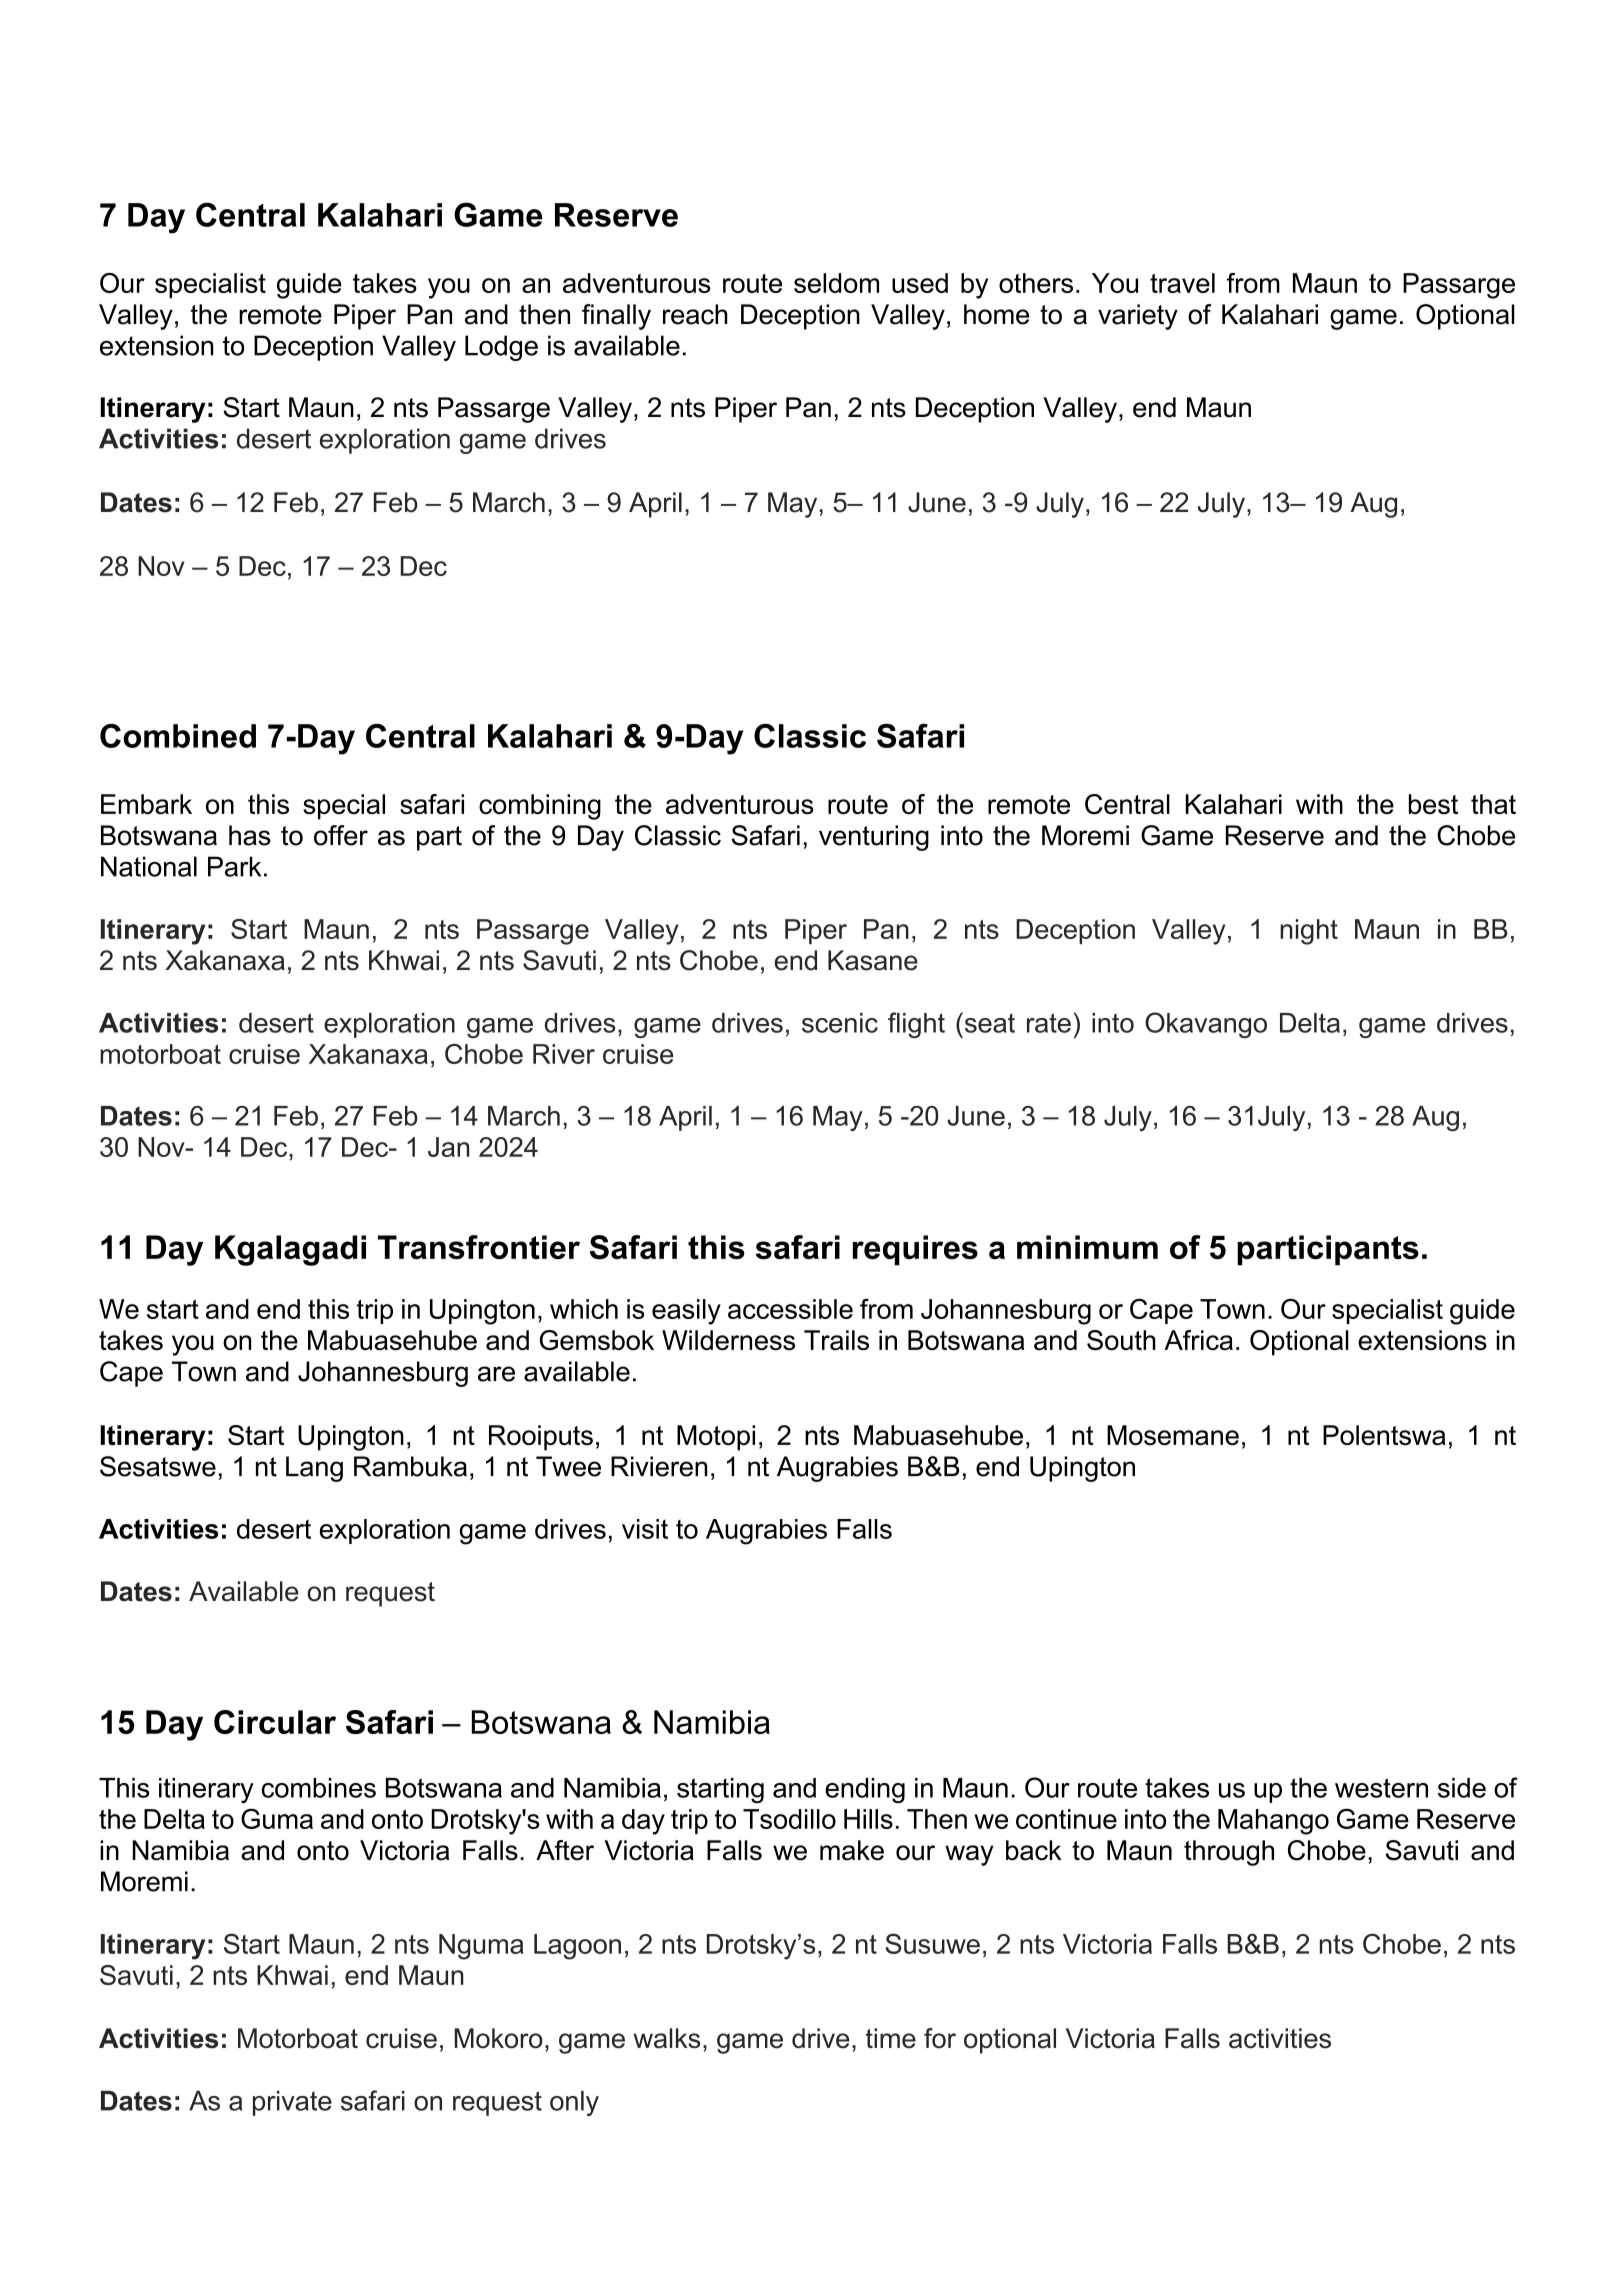 This page has width=1613, height=2282. Describe the element at coordinates (1182, 283) in the page. I see `travel` at that location.
